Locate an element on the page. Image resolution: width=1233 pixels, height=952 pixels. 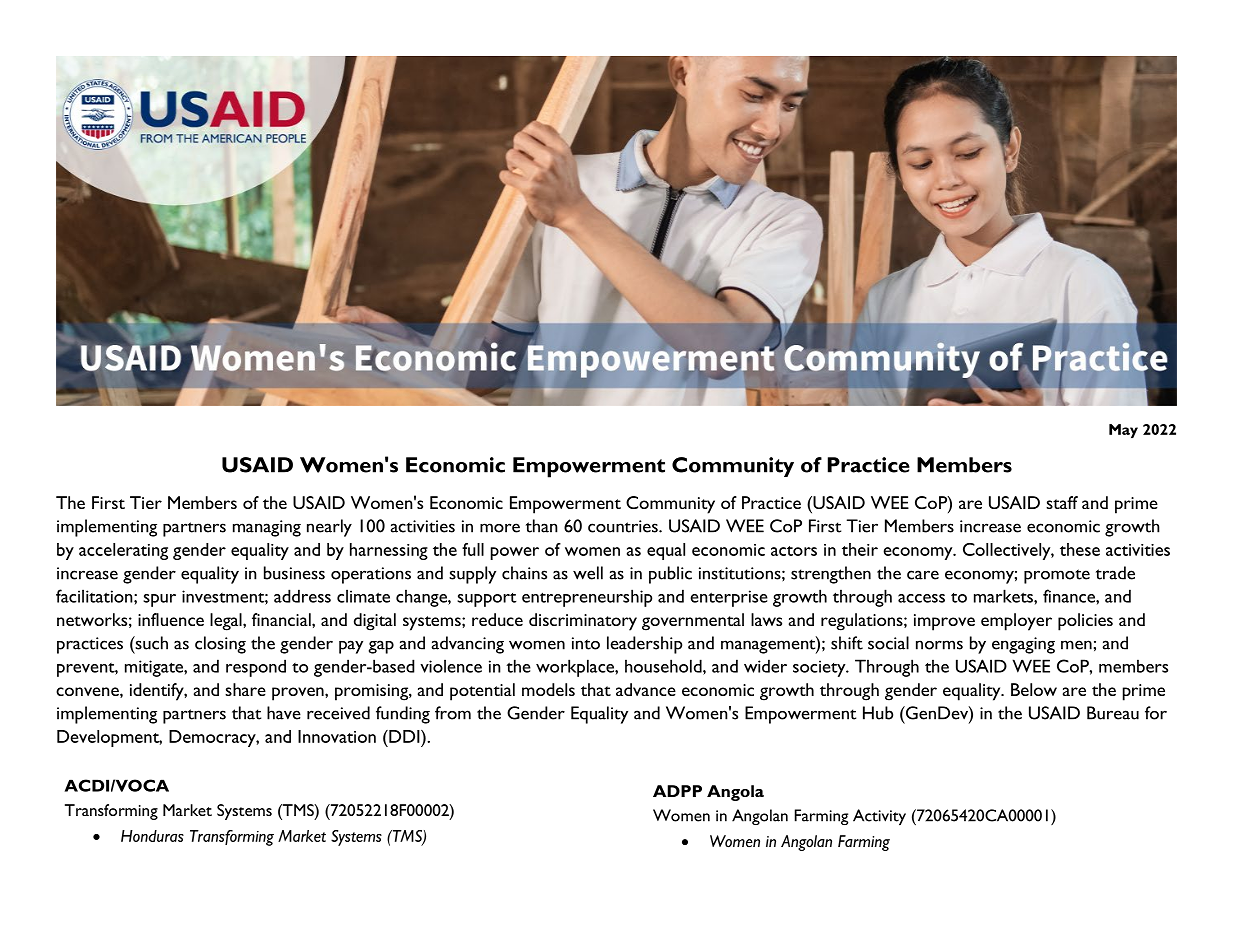
share is located at coordinates (245, 689).
